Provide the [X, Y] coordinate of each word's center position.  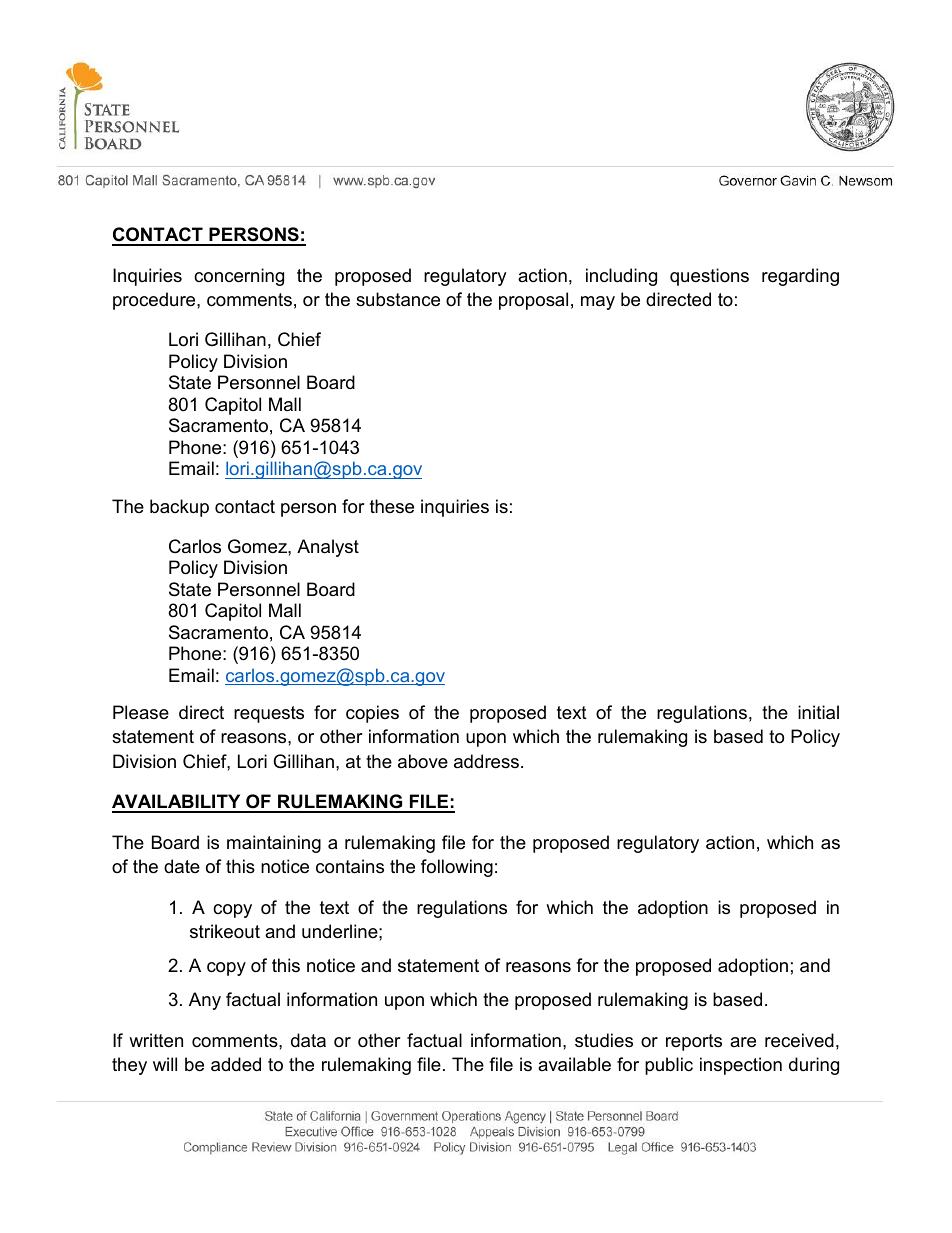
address [486, 761]
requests [269, 714]
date [182, 866]
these [392, 506]
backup [179, 508]
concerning [239, 277]
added [236, 1064]
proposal [533, 301]
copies [372, 714]
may [598, 303]
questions [709, 277]
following [457, 868]
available [574, 1064]
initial [818, 712]
